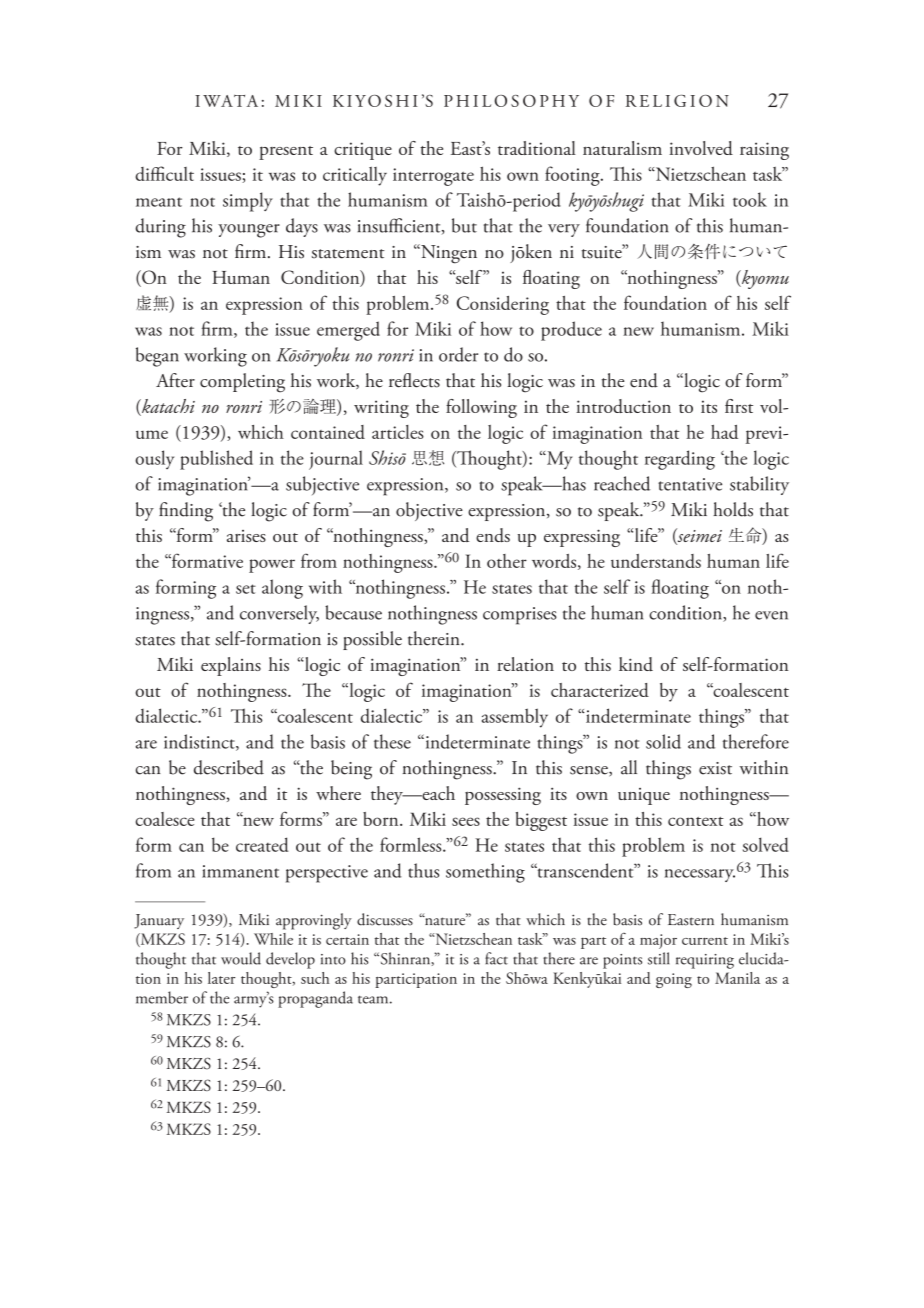 This screenshot has width=924, height=1308. What do you see at coordinates (242, 383) in the screenshot?
I see `completing` at bounding box center [242, 383].
